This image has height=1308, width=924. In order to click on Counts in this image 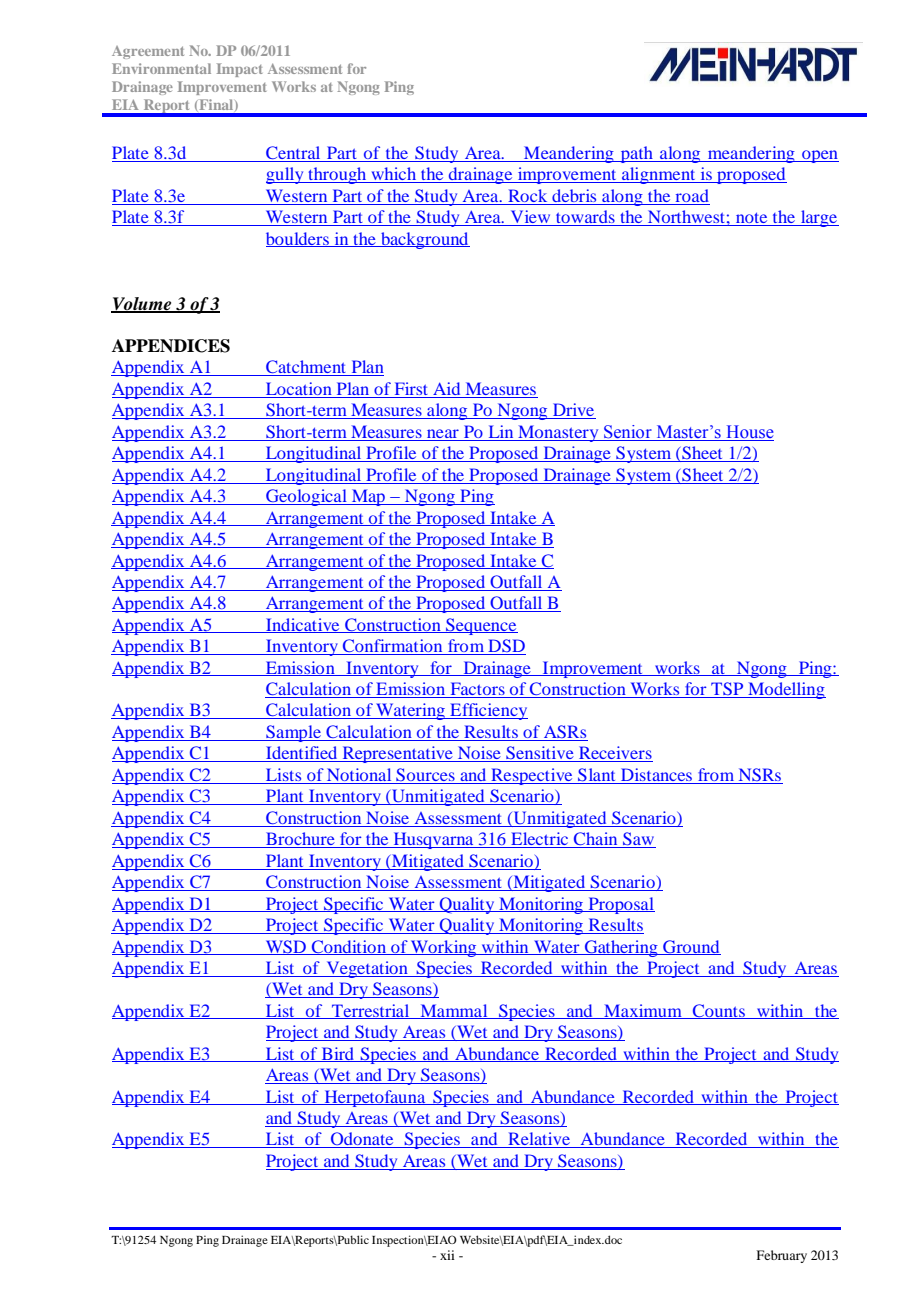, I will do `click(719, 1011)`.
